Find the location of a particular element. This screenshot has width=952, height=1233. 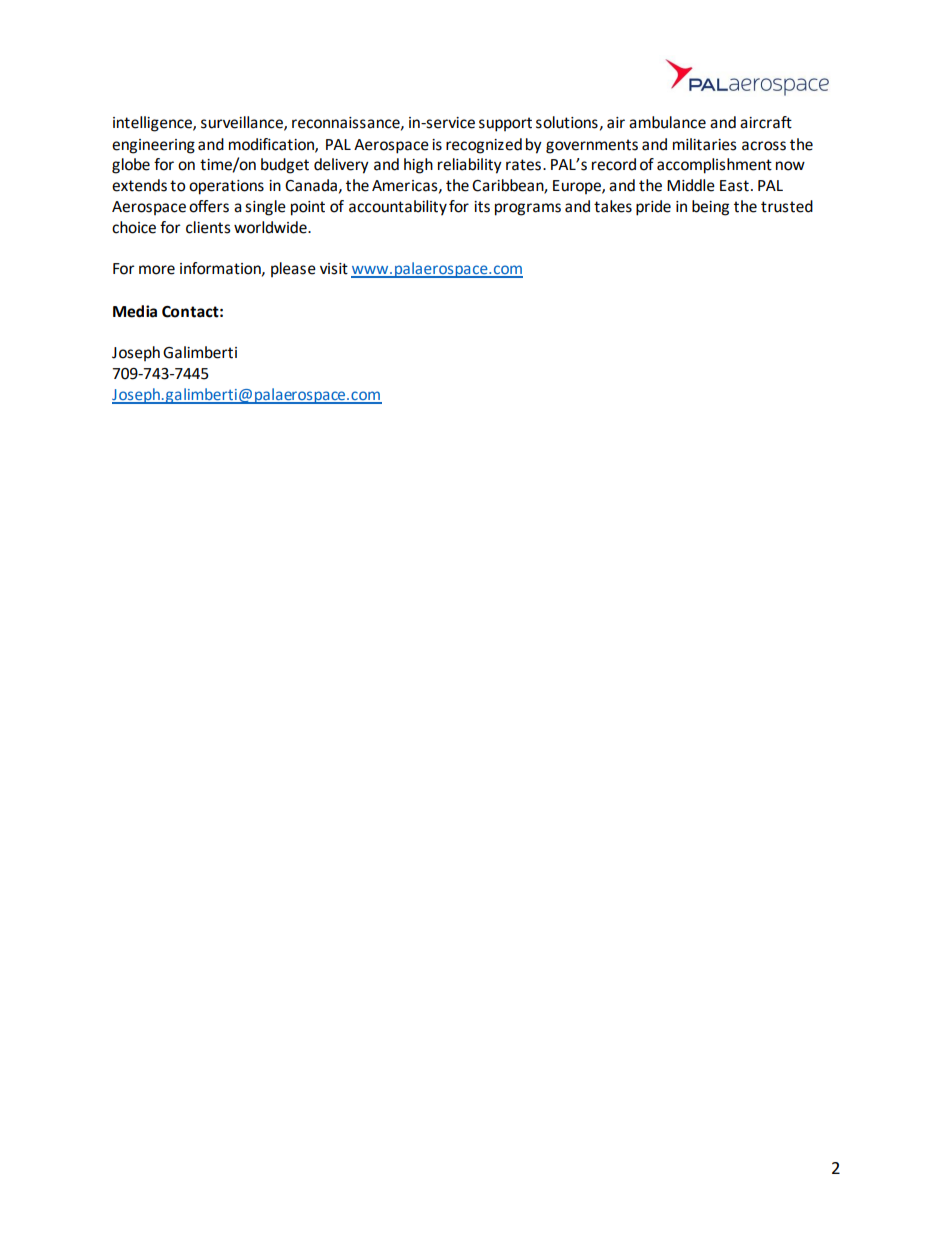

being is located at coordinates (710, 208).
